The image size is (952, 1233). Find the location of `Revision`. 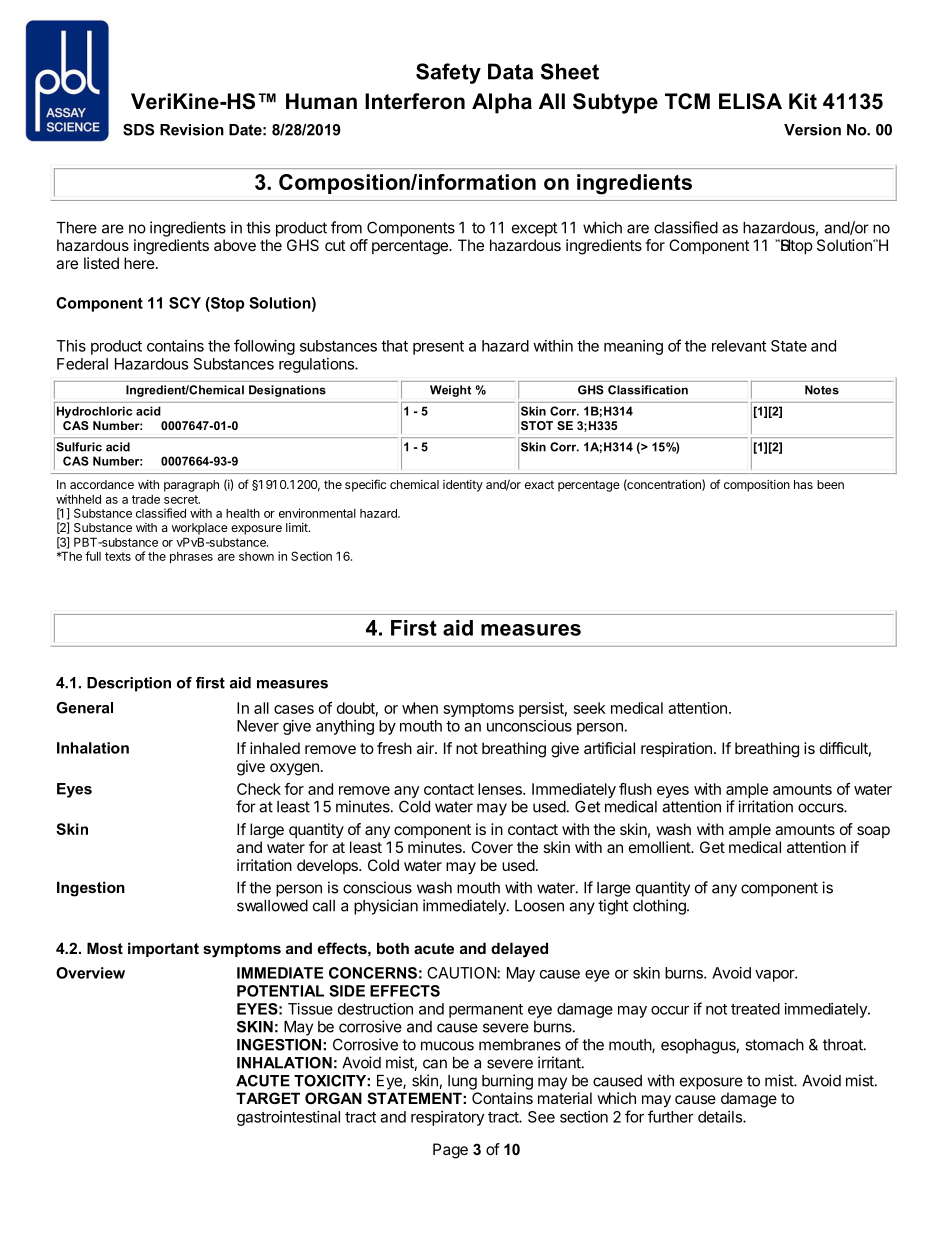

Revision is located at coordinates (192, 130).
